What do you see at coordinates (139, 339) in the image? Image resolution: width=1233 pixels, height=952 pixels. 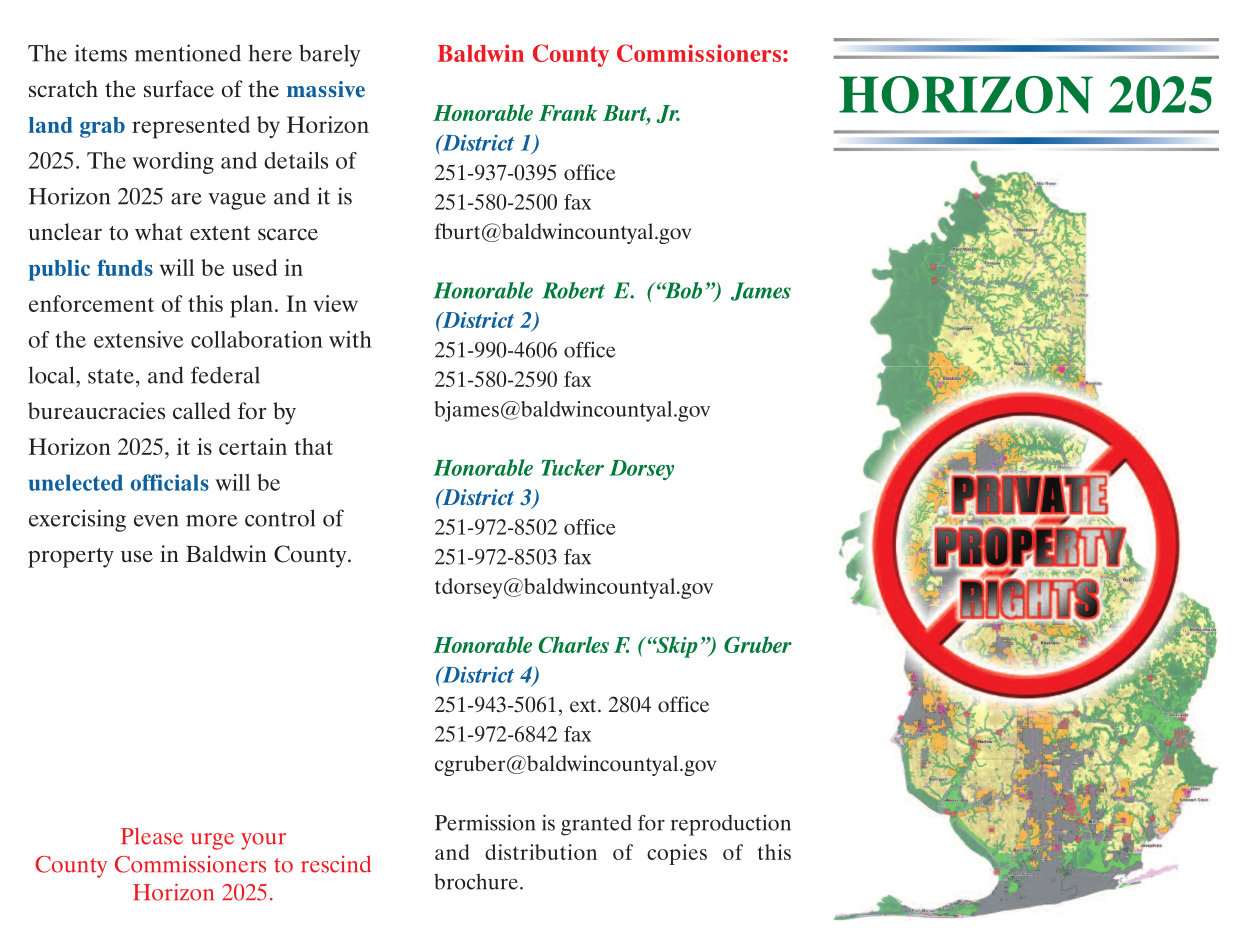 I see `extensive` at bounding box center [139, 339].
